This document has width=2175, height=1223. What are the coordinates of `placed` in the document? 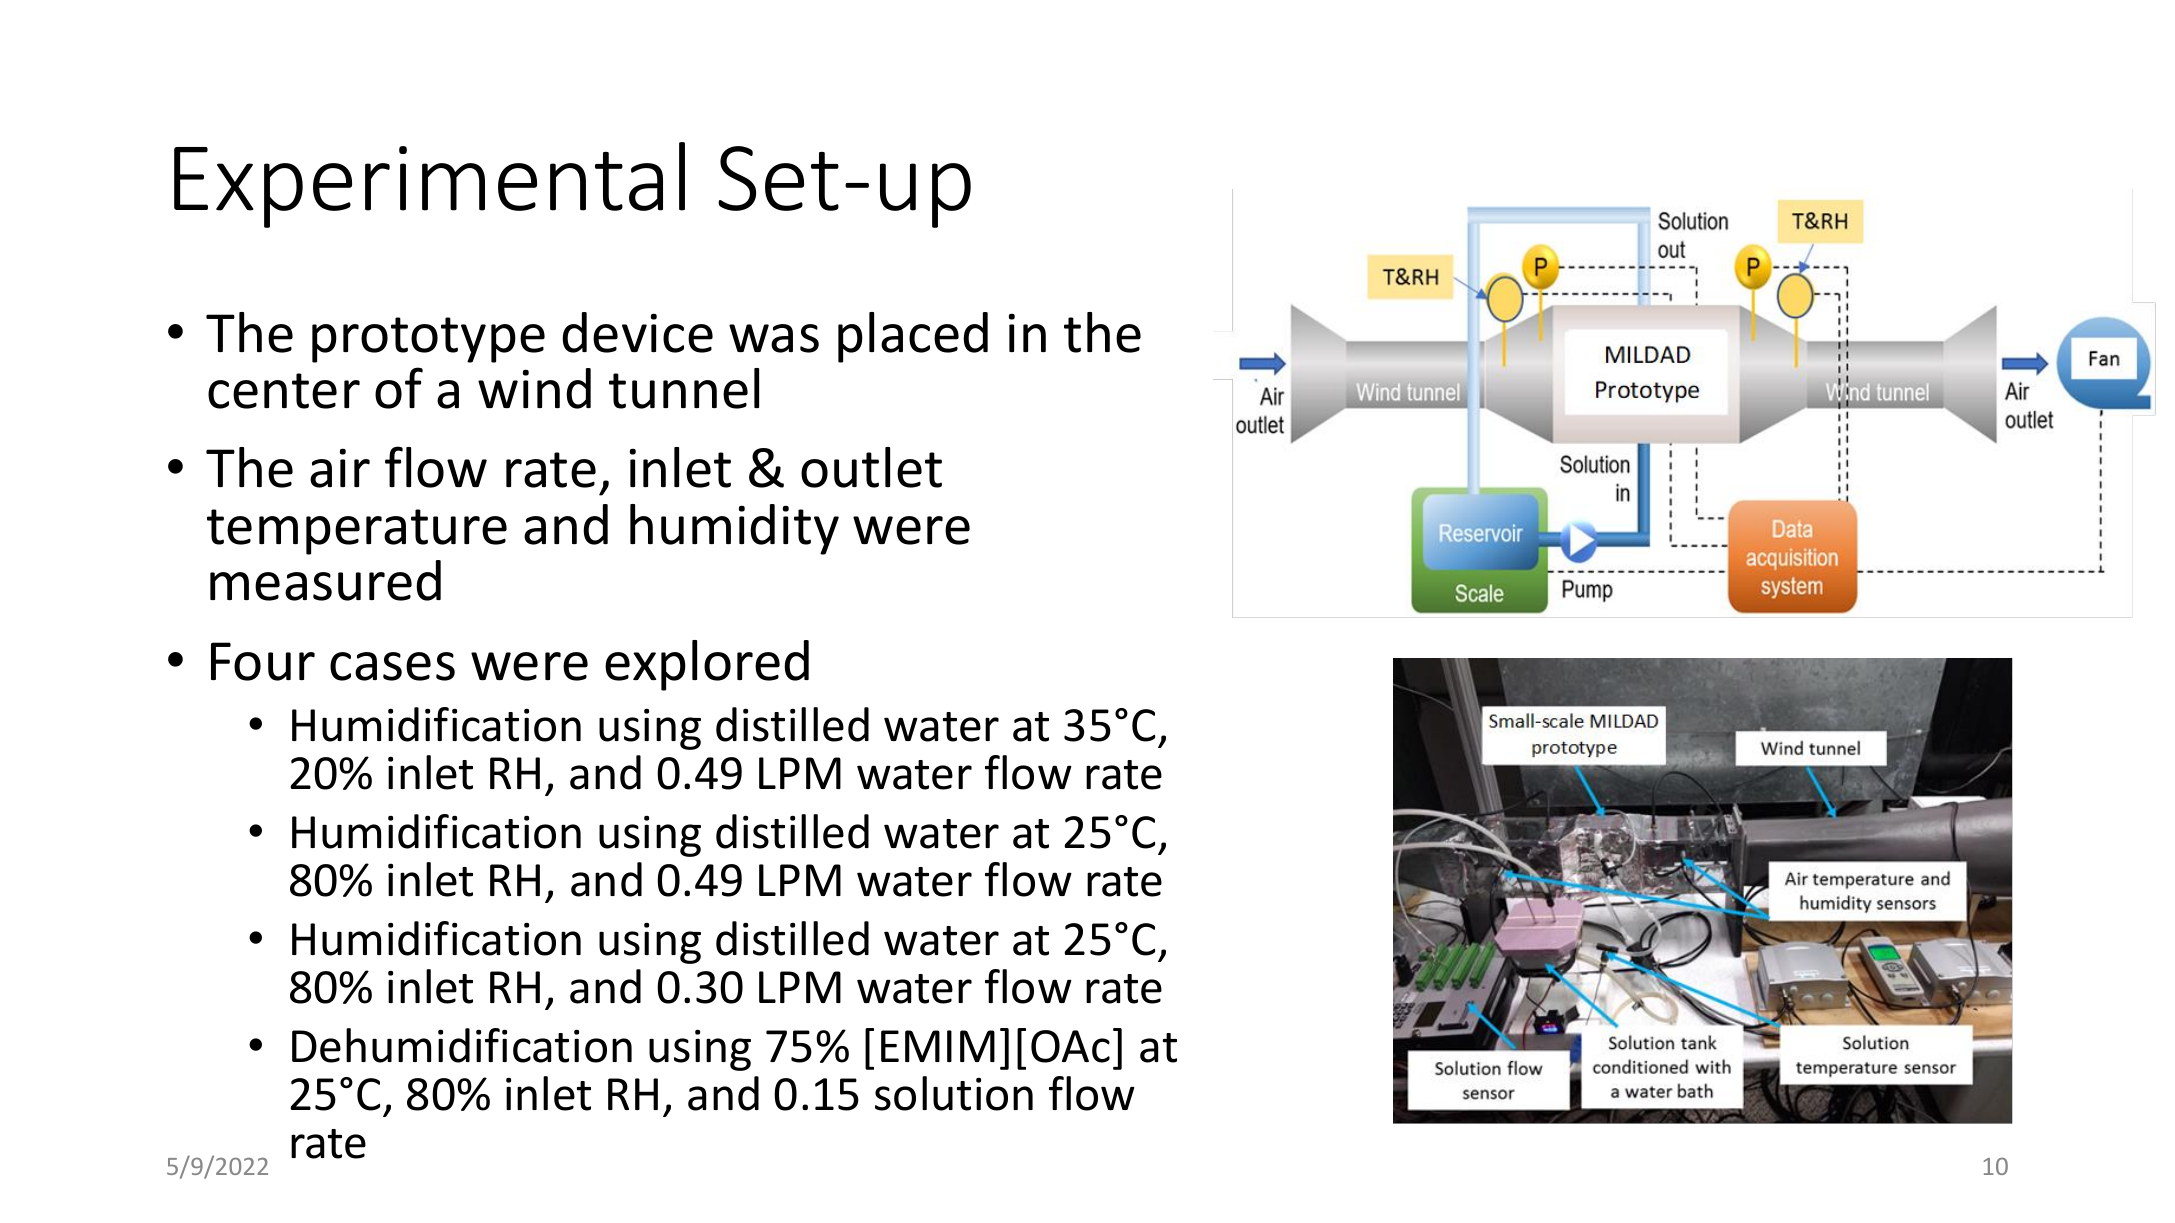 It's located at (913, 337).
